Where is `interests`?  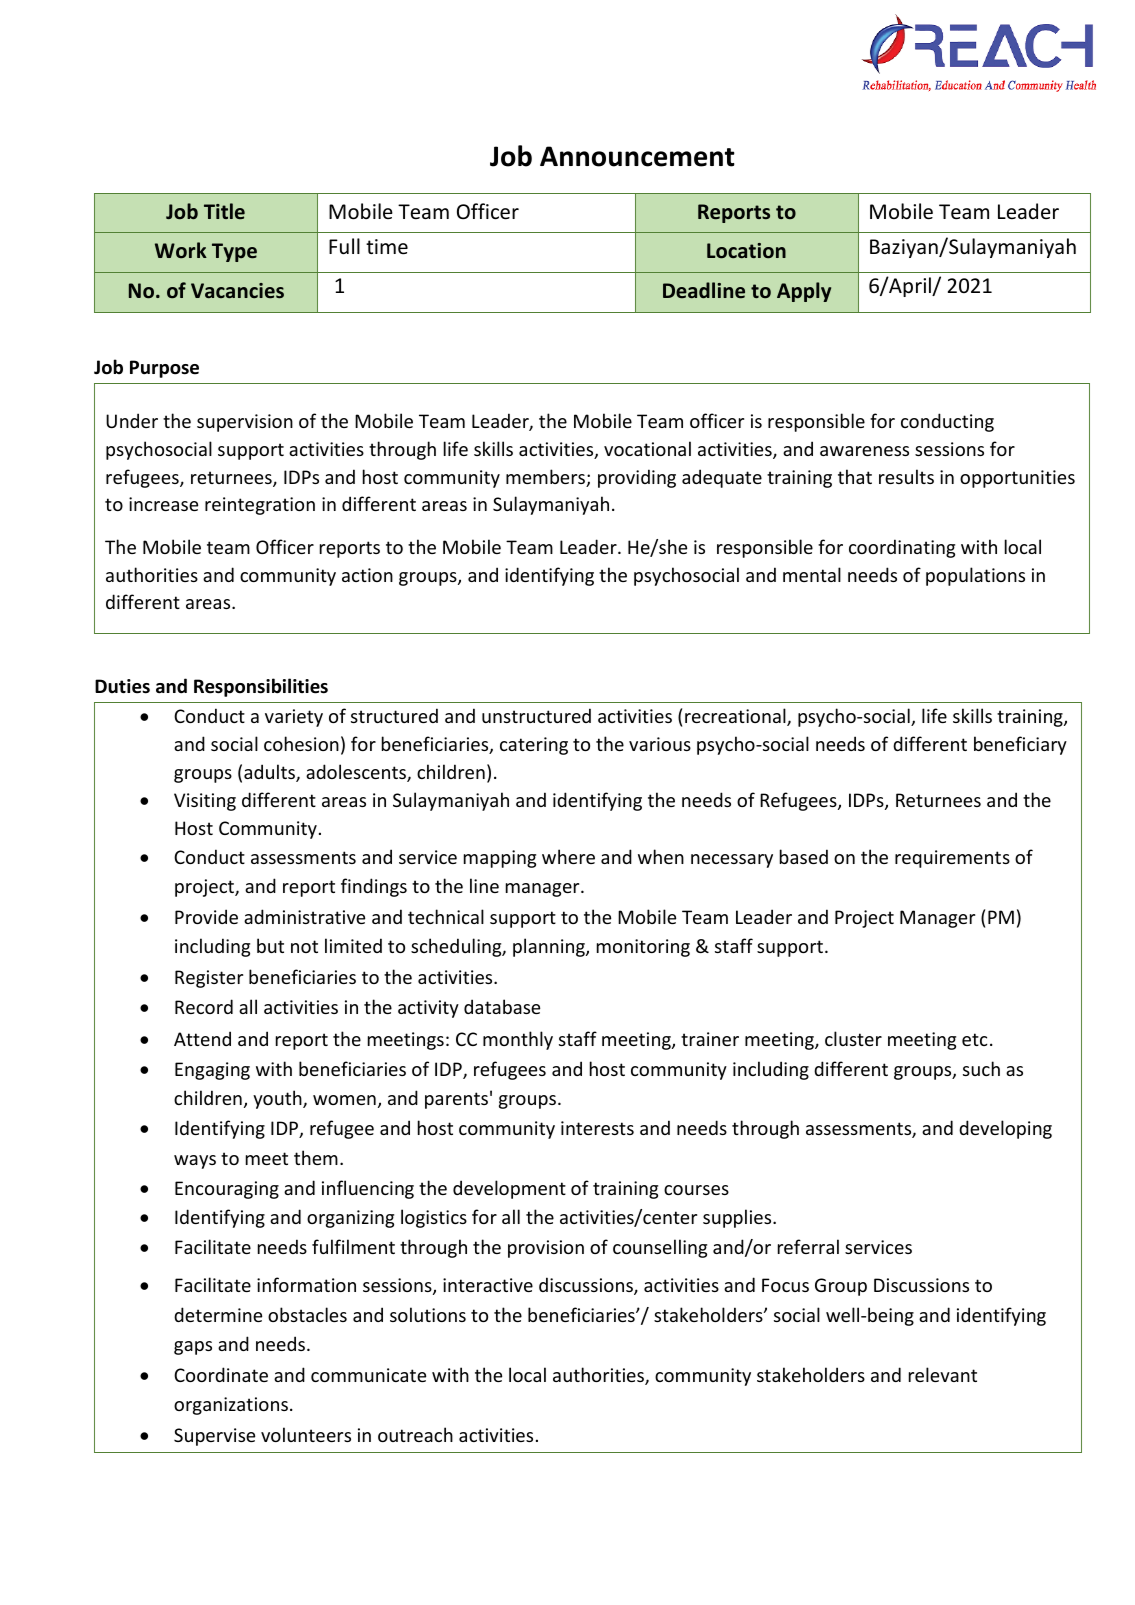 interests is located at coordinates (597, 1128).
